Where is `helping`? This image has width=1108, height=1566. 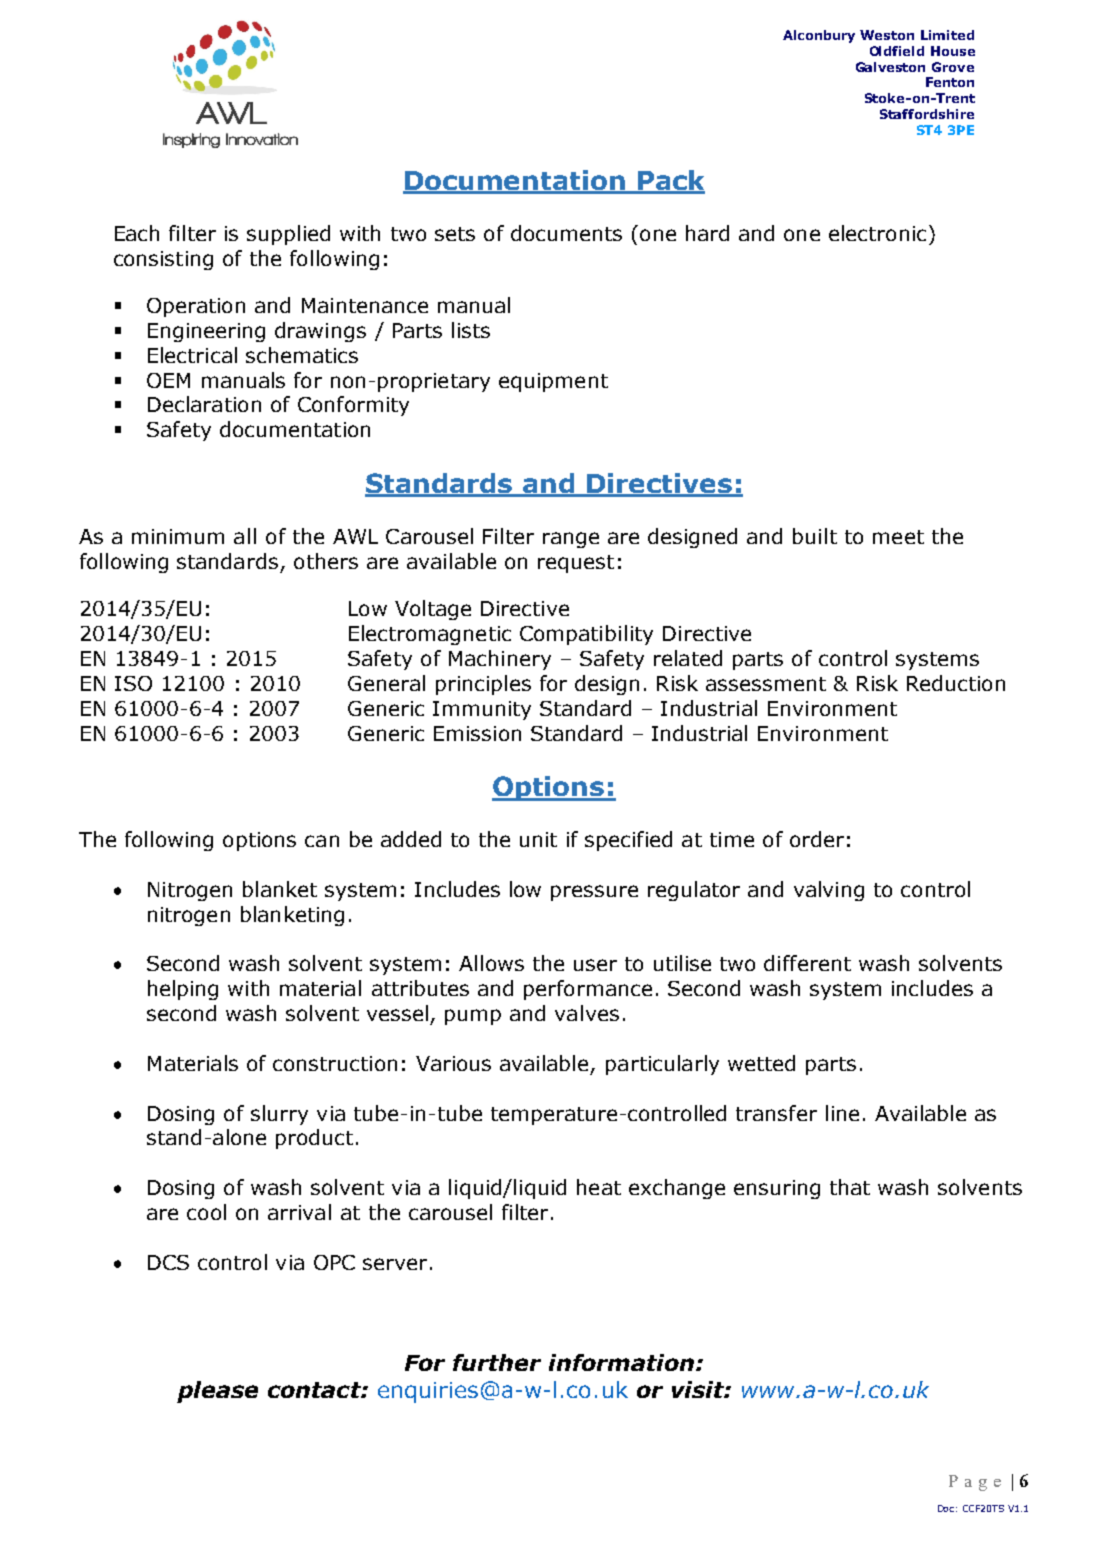
helping is located at coordinates (183, 990).
